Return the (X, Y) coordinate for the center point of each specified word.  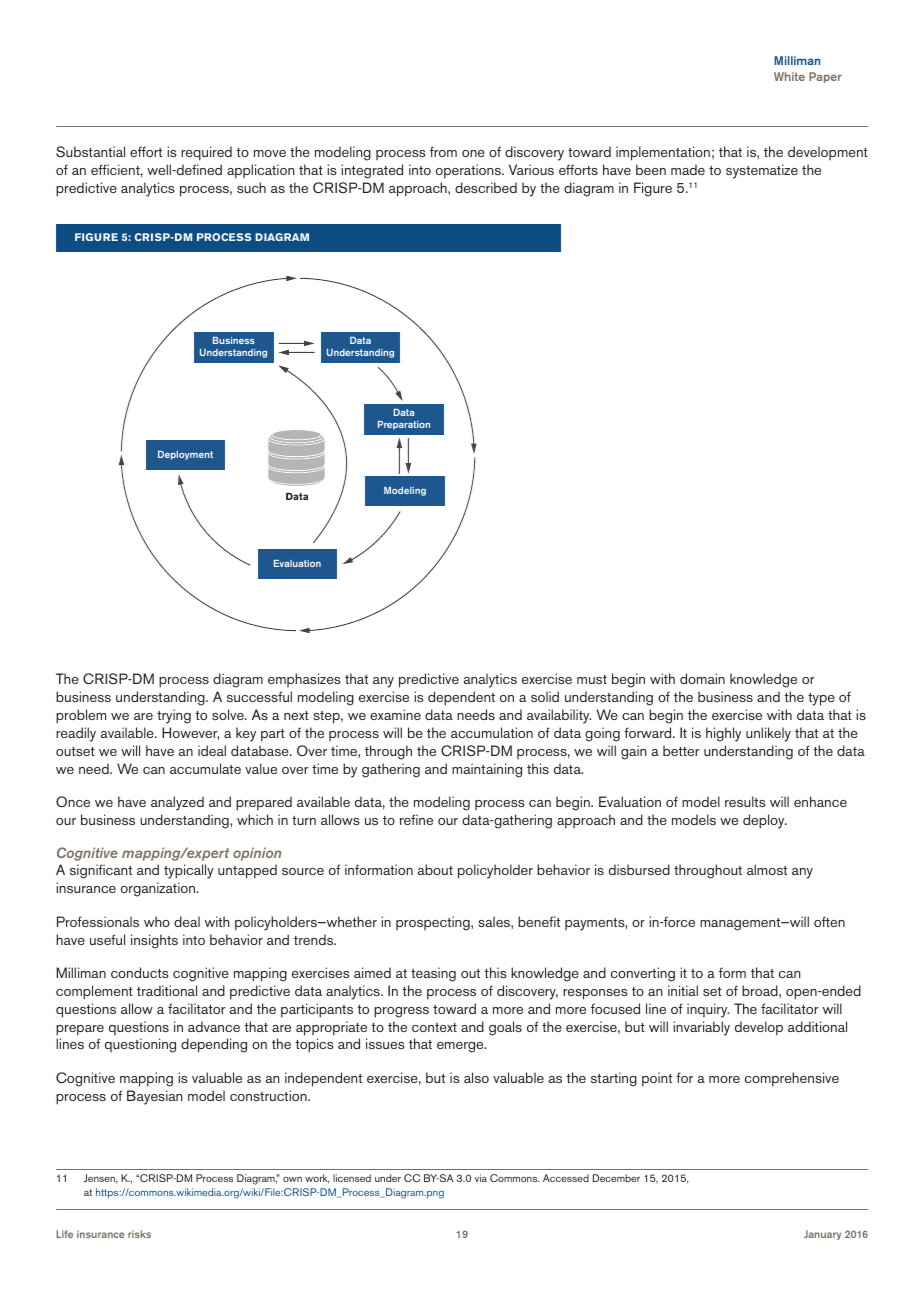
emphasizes (304, 680)
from (443, 151)
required (206, 153)
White (789, 76)
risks (139, 1234)
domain (702, 678)
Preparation (404, 425)
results (745, 801)
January (822, 1235)
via (481, 1178)
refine (416, 819)
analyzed (177, 803)
